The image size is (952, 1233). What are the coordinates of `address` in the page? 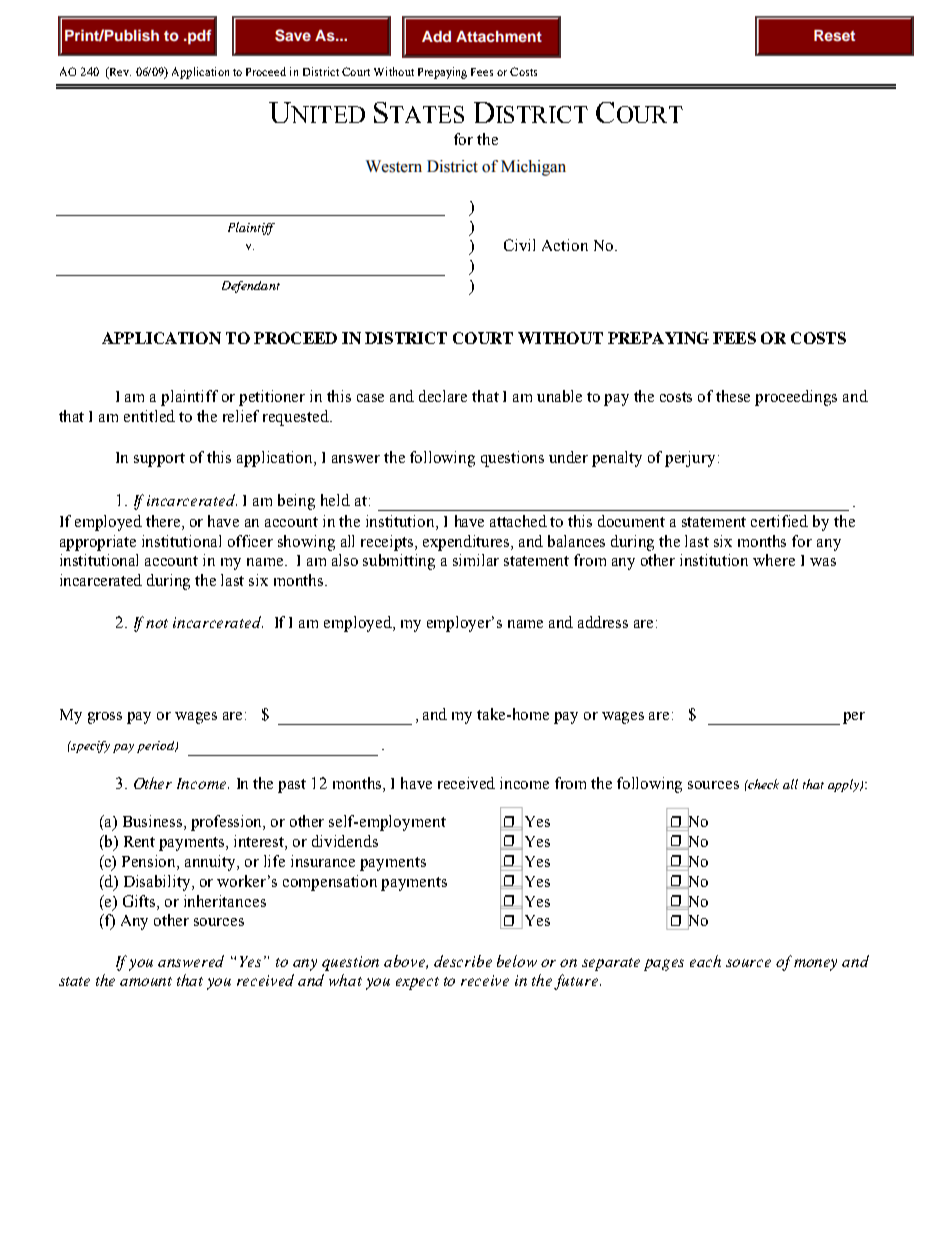 It's located at (603, 622).
